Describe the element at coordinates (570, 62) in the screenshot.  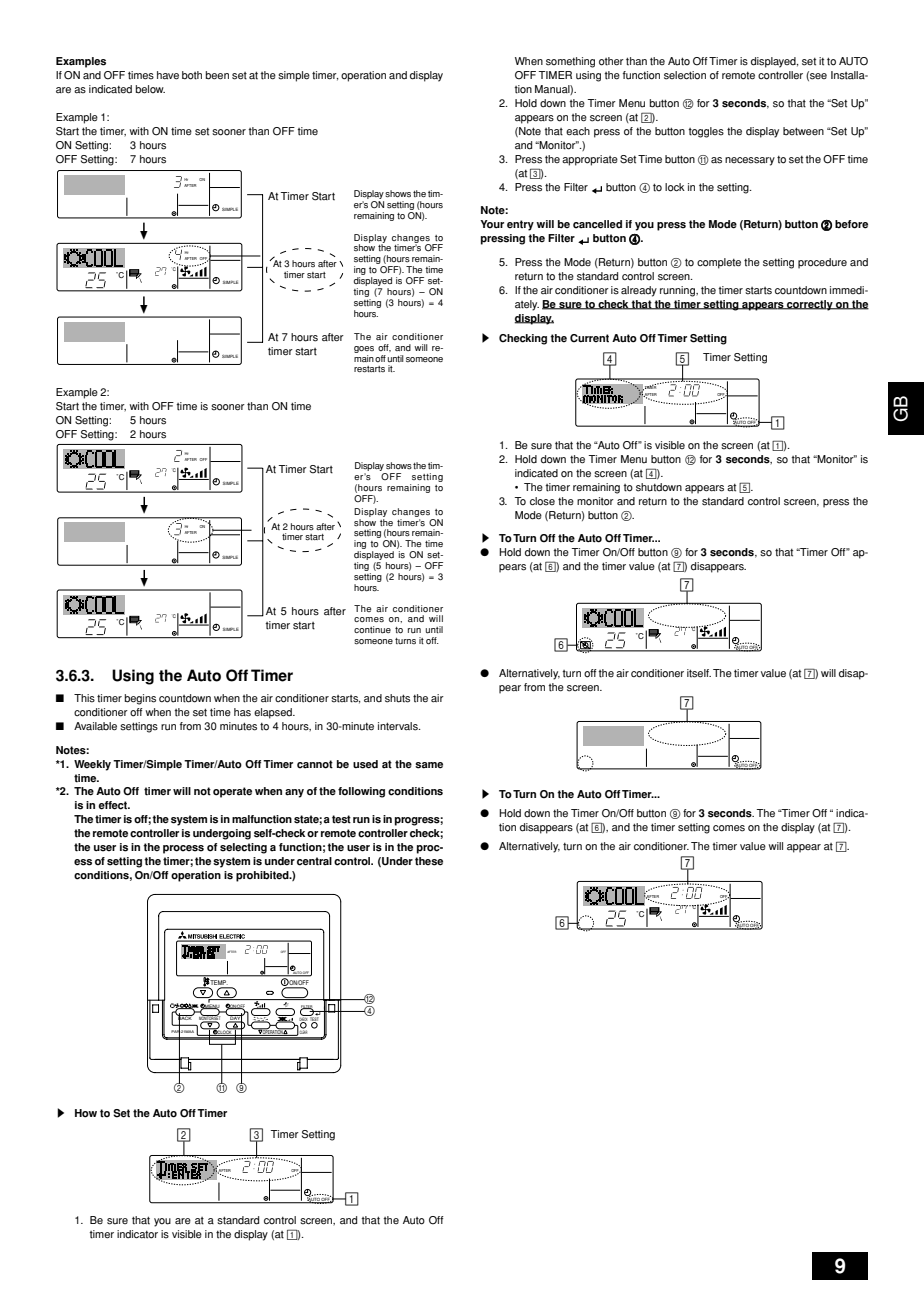
I see `something` at that location.
